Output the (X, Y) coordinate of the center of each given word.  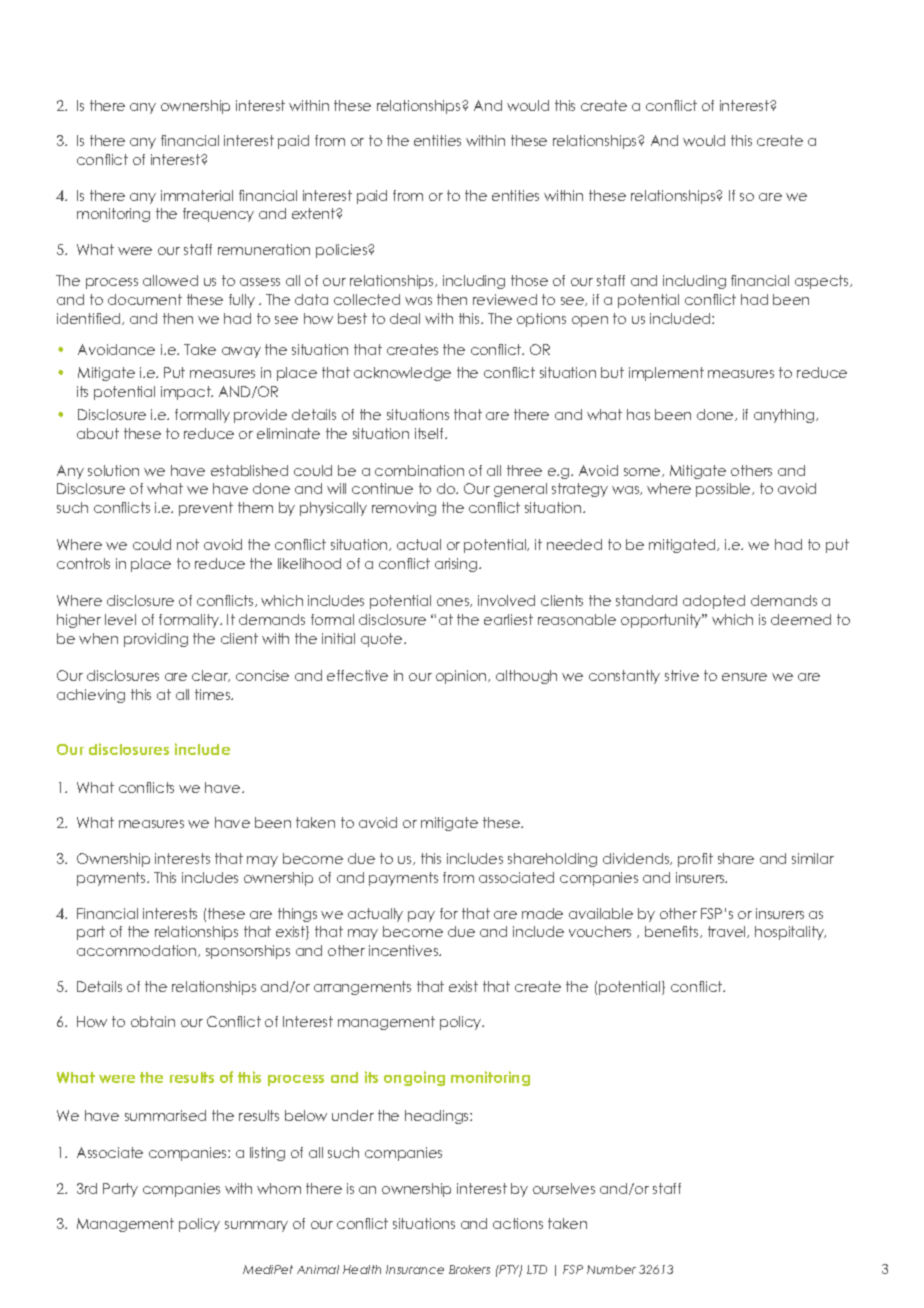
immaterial (197, 195)
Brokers (469, 1269)
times (214, 694)
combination (419, 470)
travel (728, 932)
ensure (744, 677)
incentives (405, 950)
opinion (462, 677)
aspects (823, 282)
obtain (153, 1021)
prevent (206, 509)
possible (724, 490)
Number (611, 1269)
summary (256, 1226)
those (529, 280)
